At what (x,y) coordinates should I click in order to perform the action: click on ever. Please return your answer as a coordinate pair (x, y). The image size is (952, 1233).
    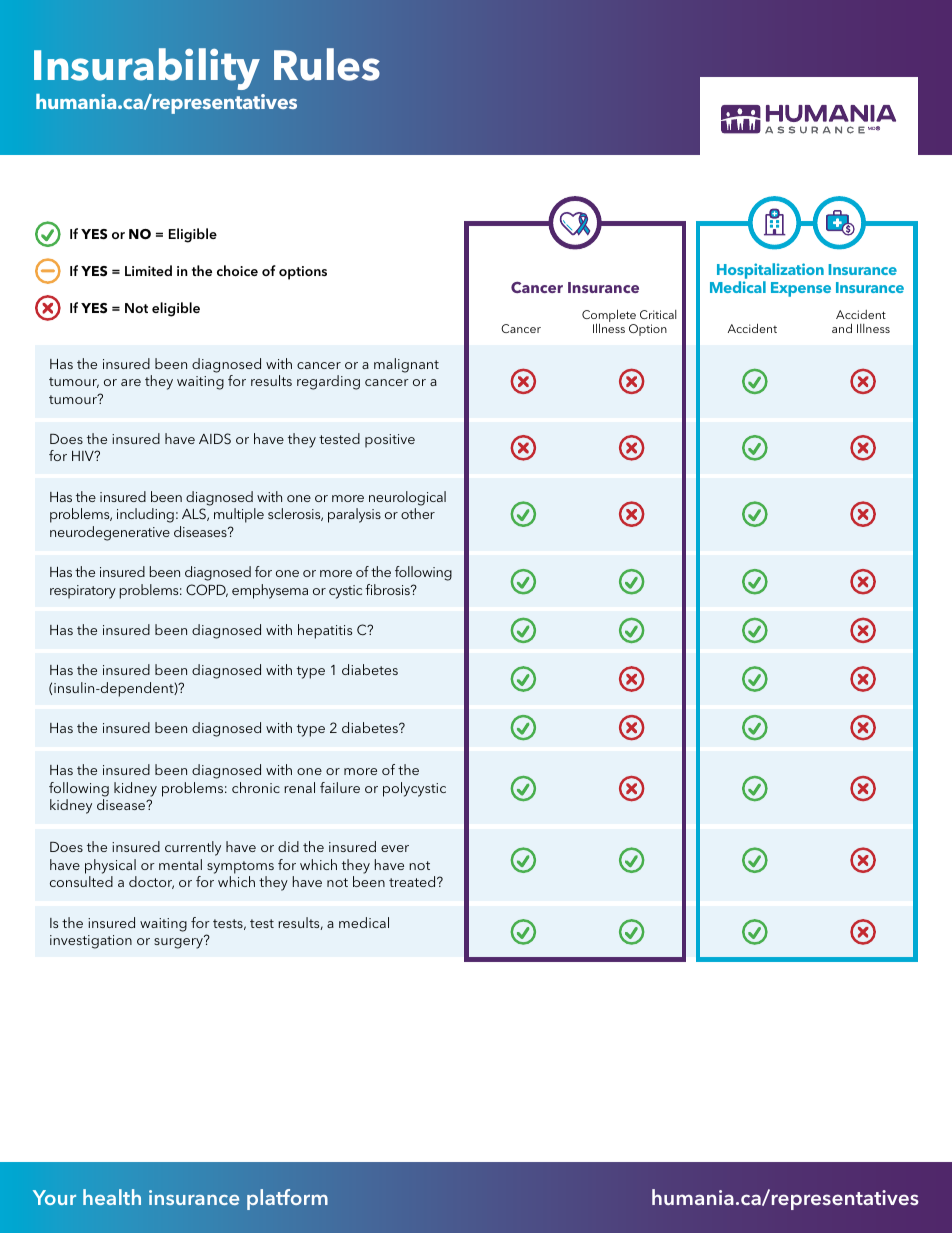
    Looking at the image, I should click on (395, 848).
